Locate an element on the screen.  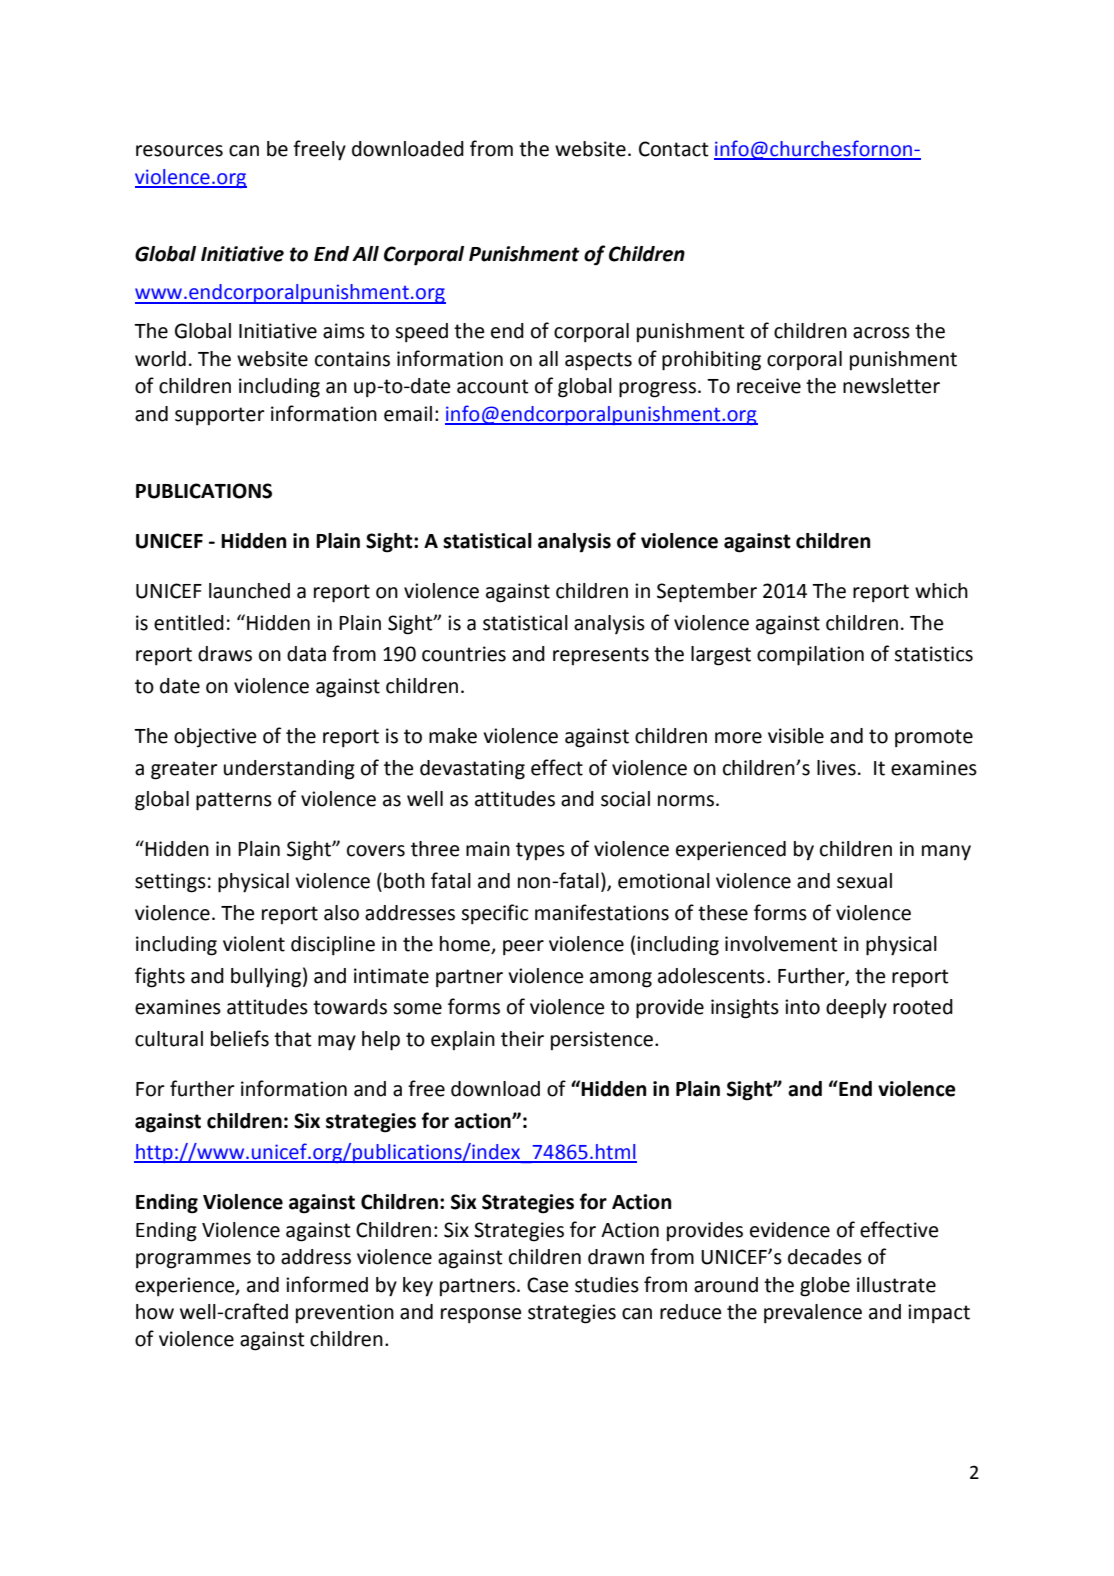
devastating is located at coordinates (472, 770).
